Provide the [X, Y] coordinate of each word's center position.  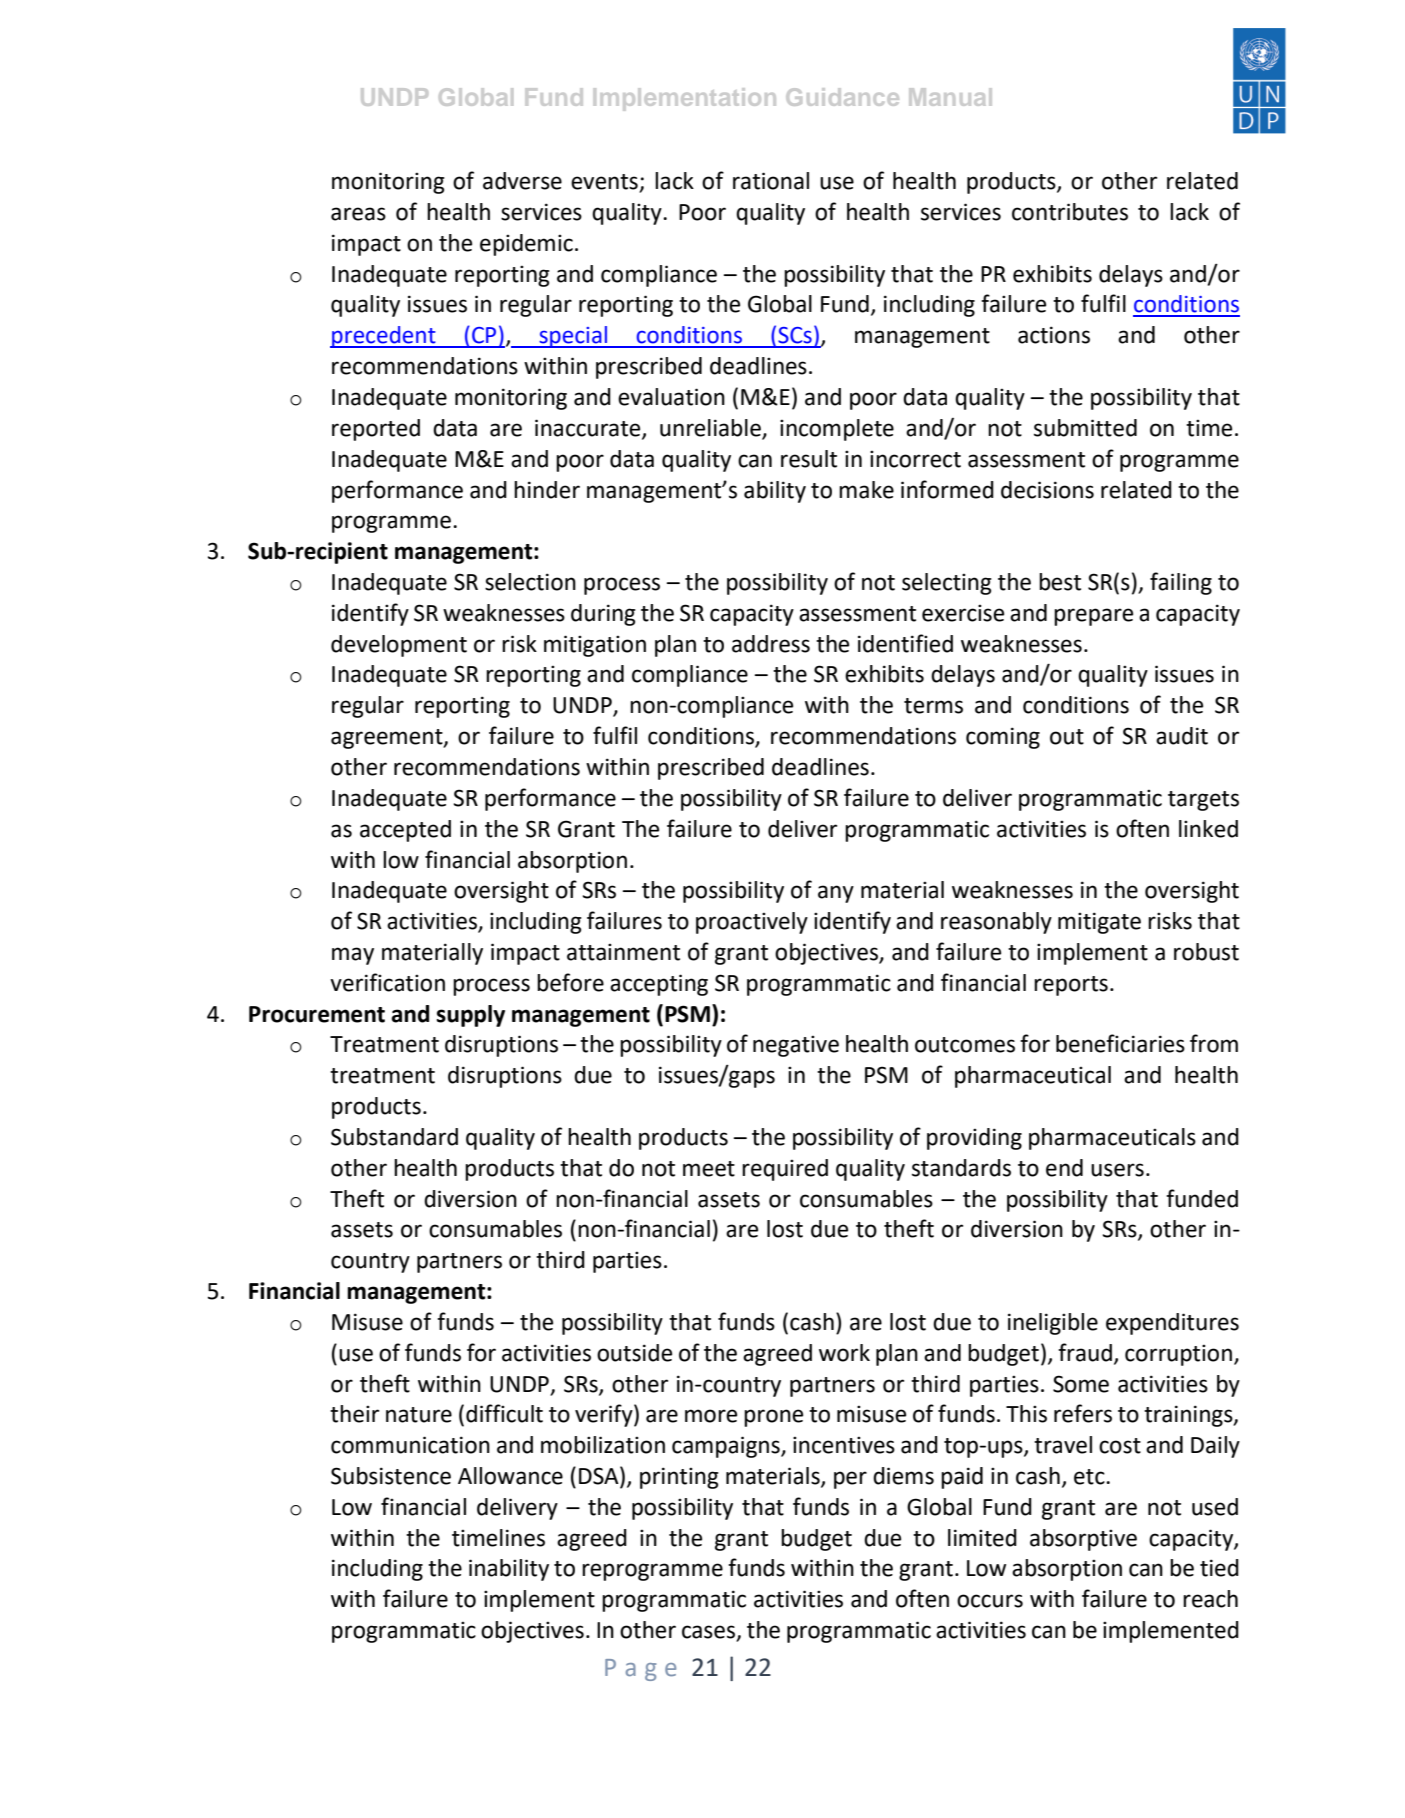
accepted [405, 831]
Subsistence [391, 1476]
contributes [1070, 212]
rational [771, 181]
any [836, 894]
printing [679, 1478]
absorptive [1083, 1540]
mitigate [1099, 923]
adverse [522, 181]
